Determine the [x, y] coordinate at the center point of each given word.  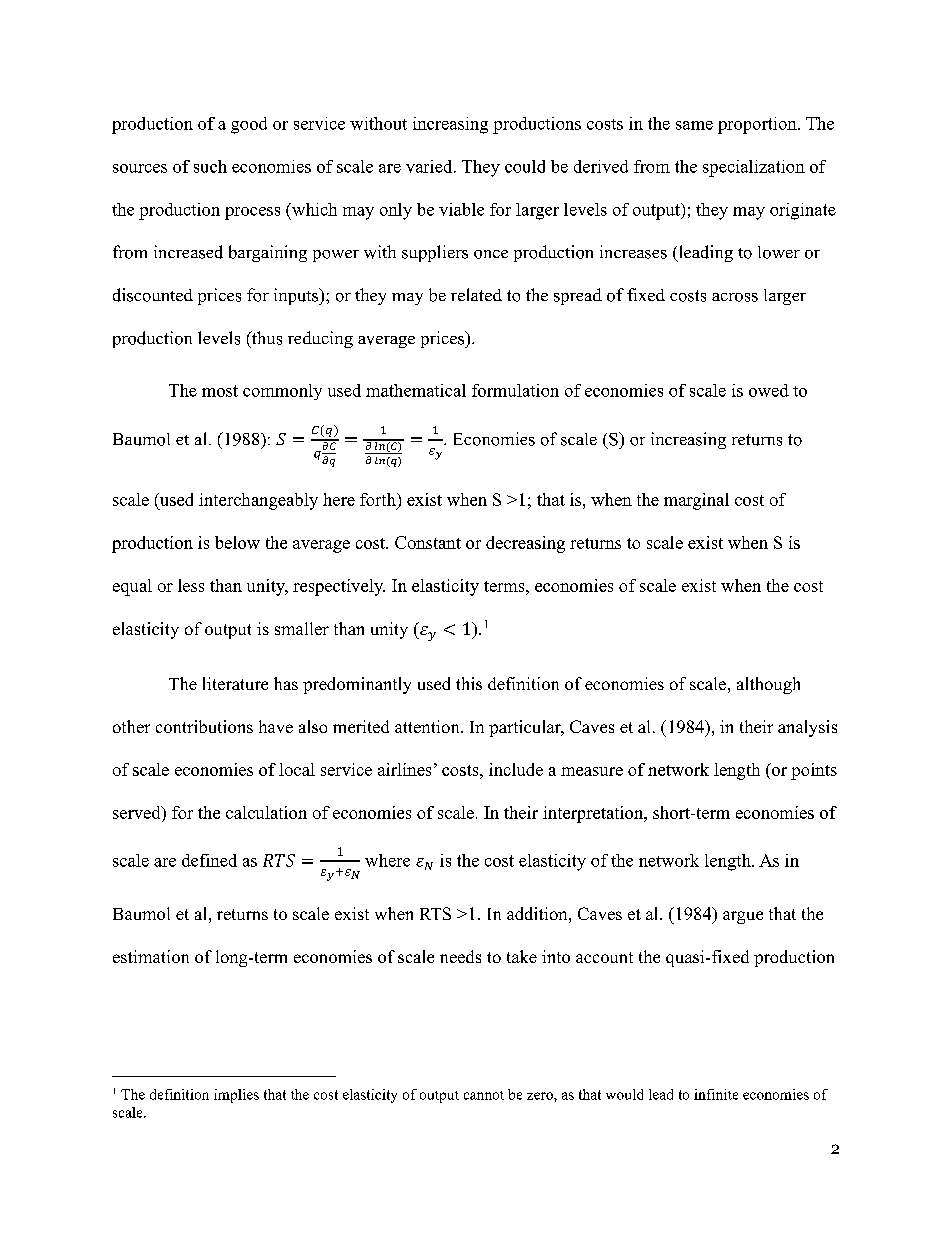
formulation [515, 390]
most [220, 391]
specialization [754, 168]
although [768, 685]
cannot [484, 1095]
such [210, 166]
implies [236, 1096]
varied [430, 166]
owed [769, 390]
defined [209, 860]
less [191, 585]
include [516, 769]
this [469, 683]
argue [743, 917]
